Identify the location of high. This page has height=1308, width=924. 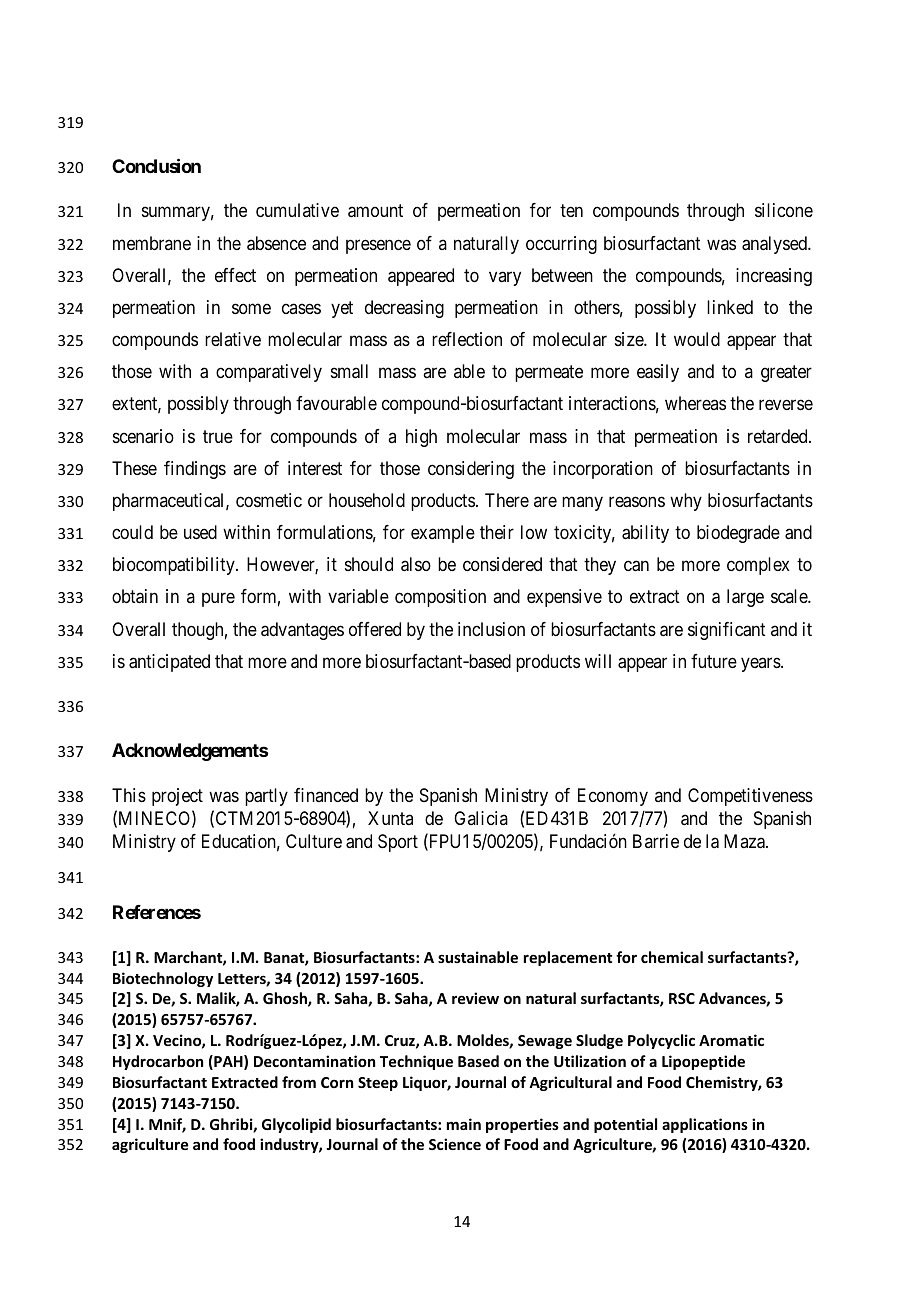
(421, 438).
